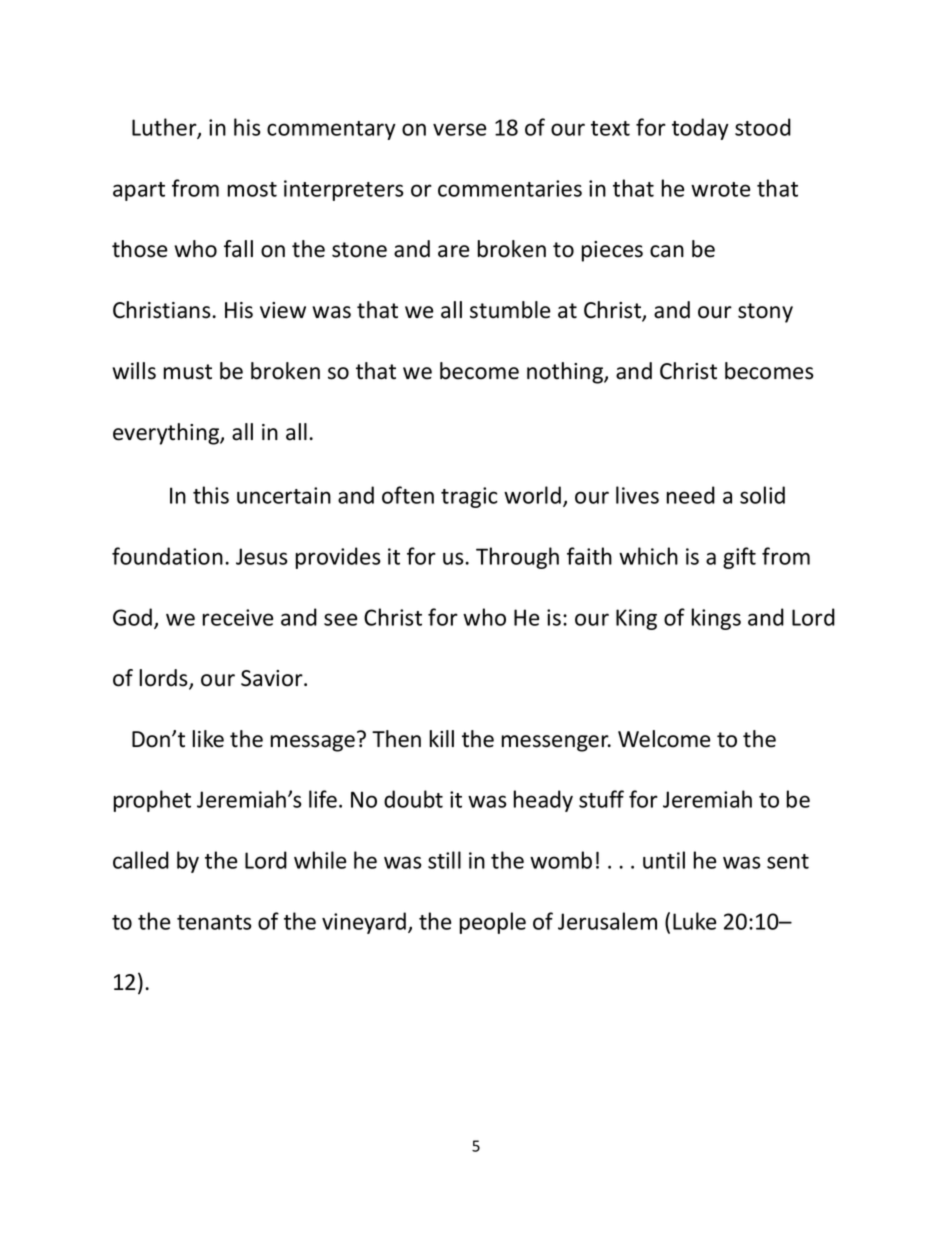 The height and width of the screenshot is (1233, 952). Describe the element at coordinates (700, 129) in the screenshot. I see `today` at that location.
